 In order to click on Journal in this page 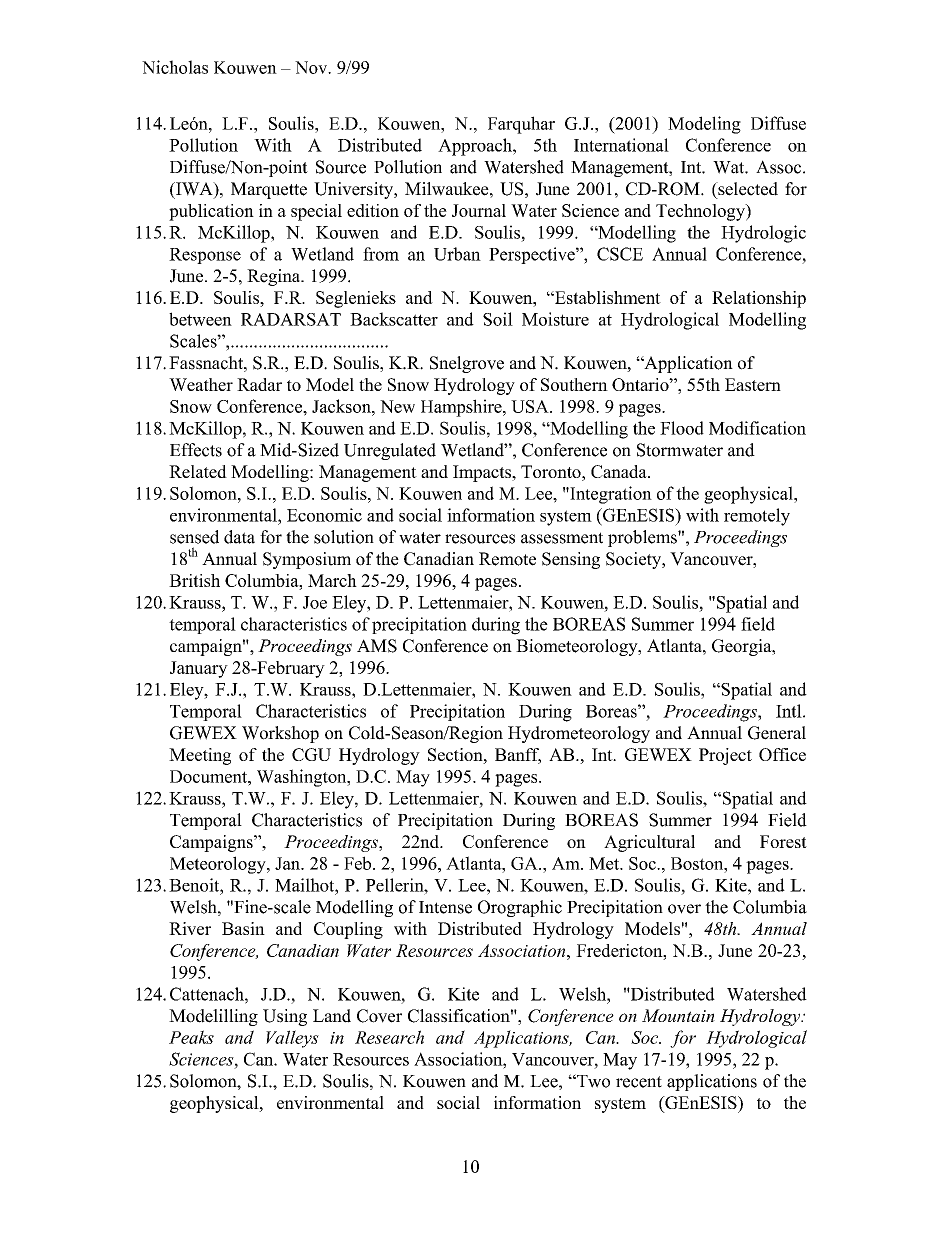, I will do `click(479, 210)`.
